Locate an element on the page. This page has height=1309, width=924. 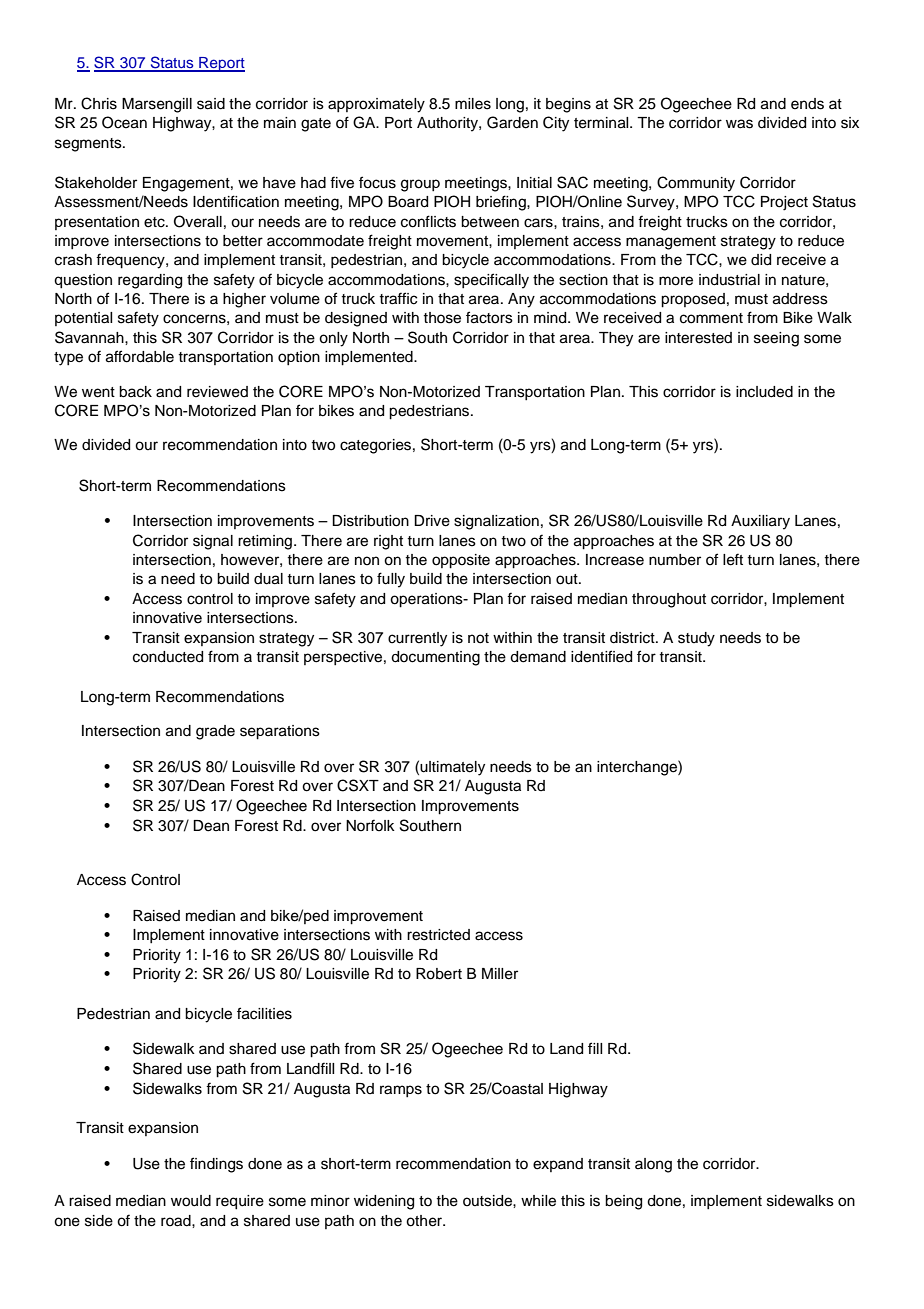
included is located at coordinates (764, 392).
